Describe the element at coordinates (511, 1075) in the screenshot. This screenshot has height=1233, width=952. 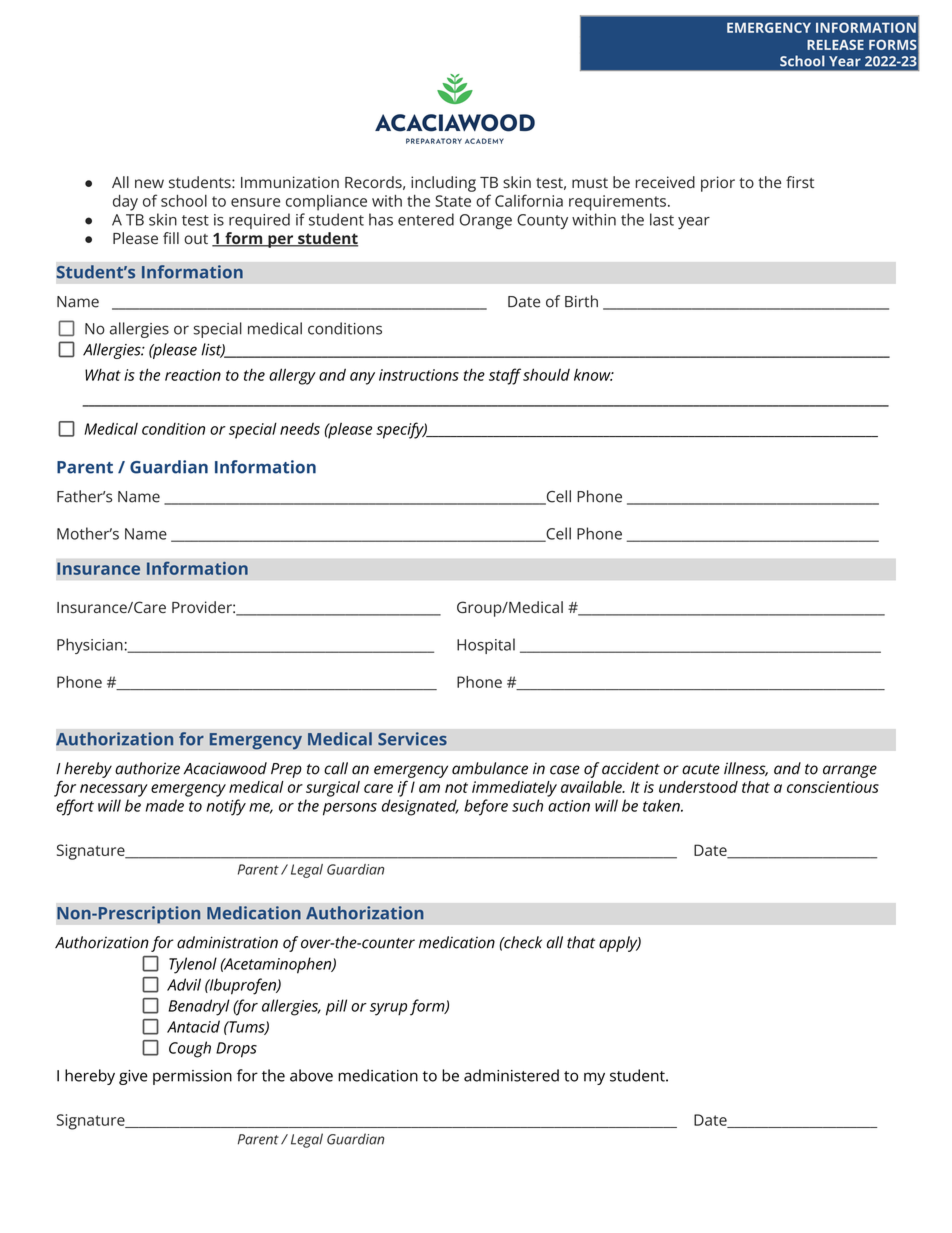
I see `administered` at that location.
